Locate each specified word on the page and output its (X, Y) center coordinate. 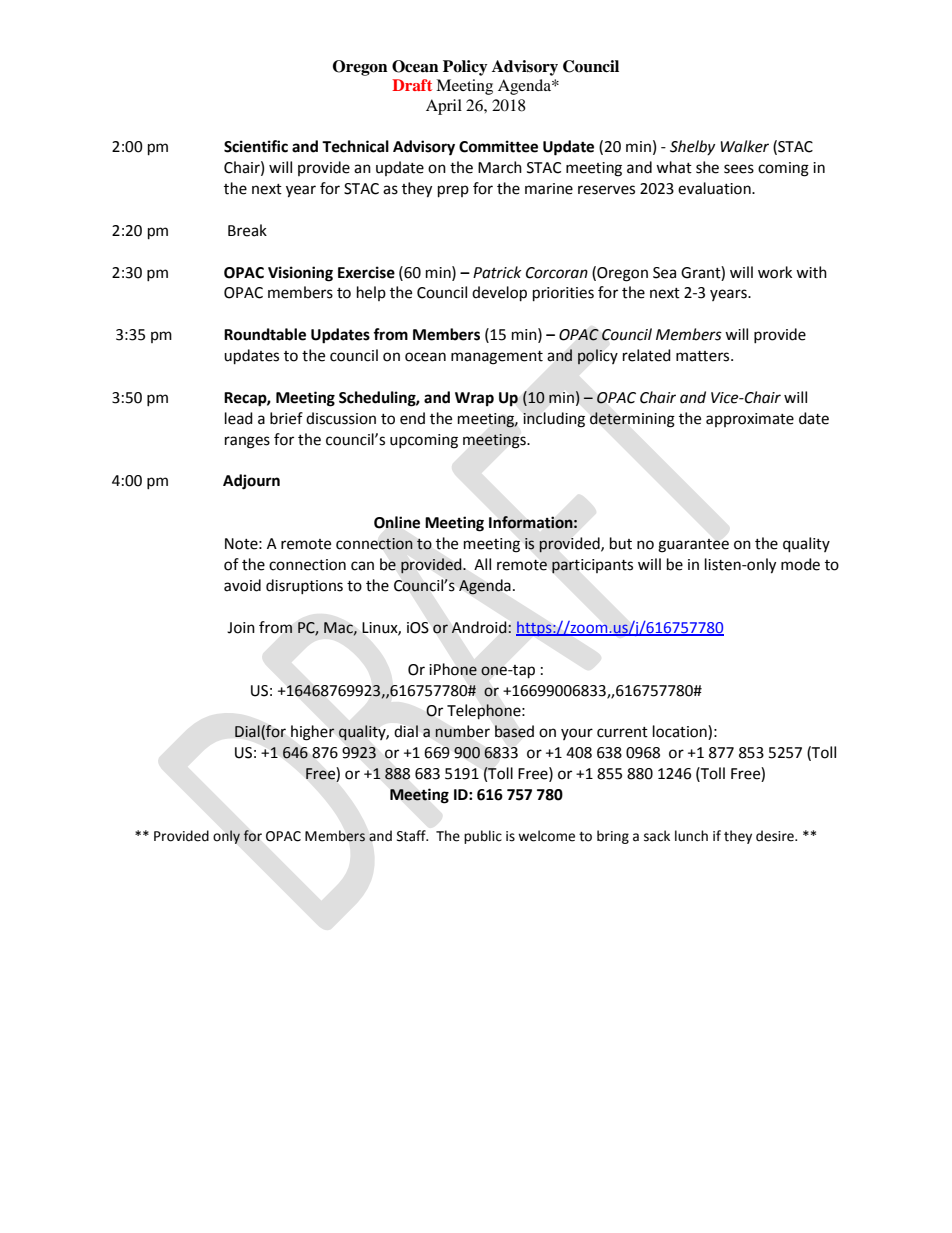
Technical (355, 146)
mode (800, 564)
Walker (744, 146)
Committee (498, 146)
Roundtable (265, 334)
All (482, 564)
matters (704, 356)
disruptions (304, 586)
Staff (412, 836)
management (497, 358)
